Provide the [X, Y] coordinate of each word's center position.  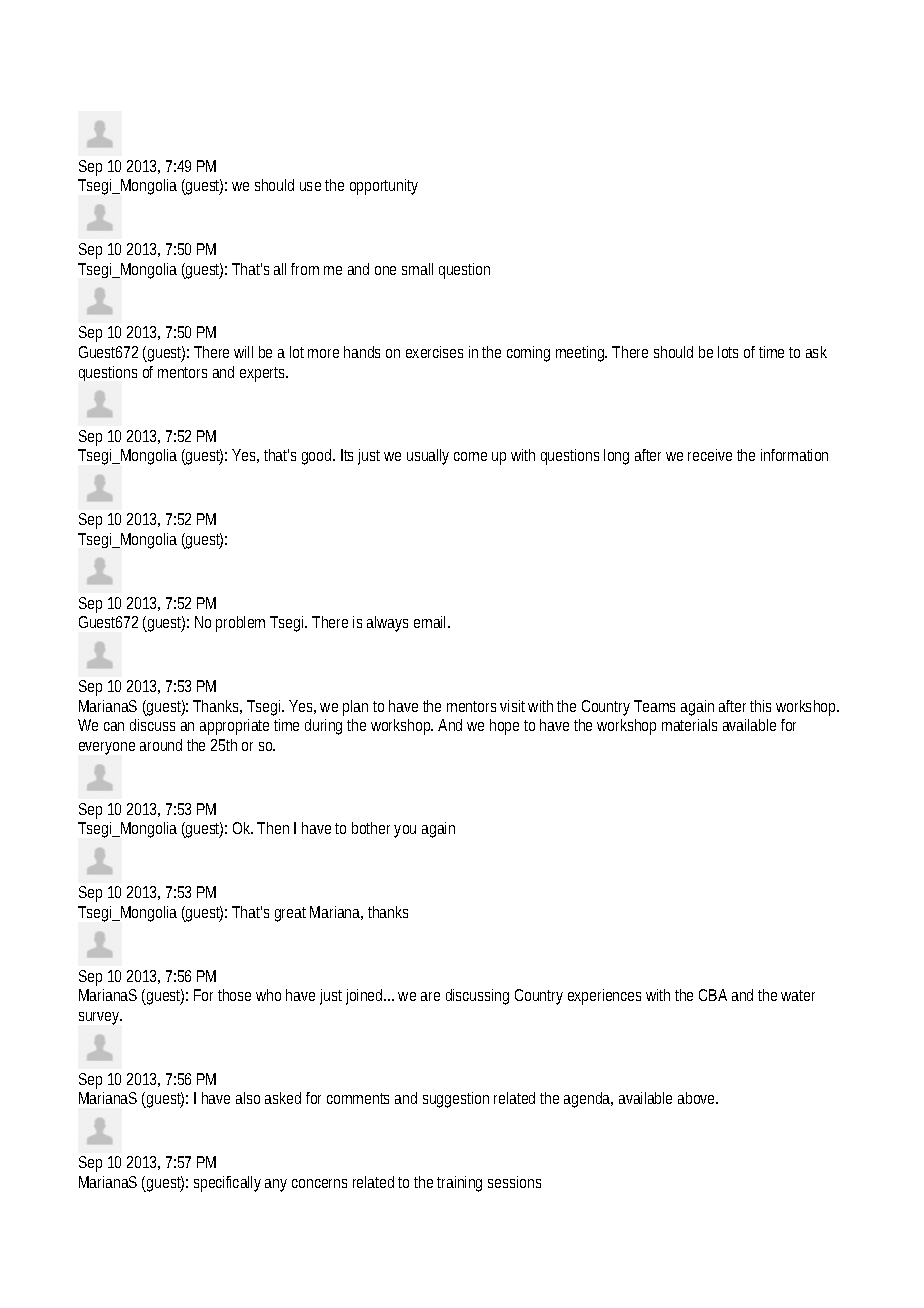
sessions [514, 1182]
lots [728, 352]
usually [428, 457]
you [405, 831]
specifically [227, 1184]
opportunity [384, 187]
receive [710, 455]
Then [273, 828]
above [698, 1098]
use [310, 186]
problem [240, 624]
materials [689, 725]
